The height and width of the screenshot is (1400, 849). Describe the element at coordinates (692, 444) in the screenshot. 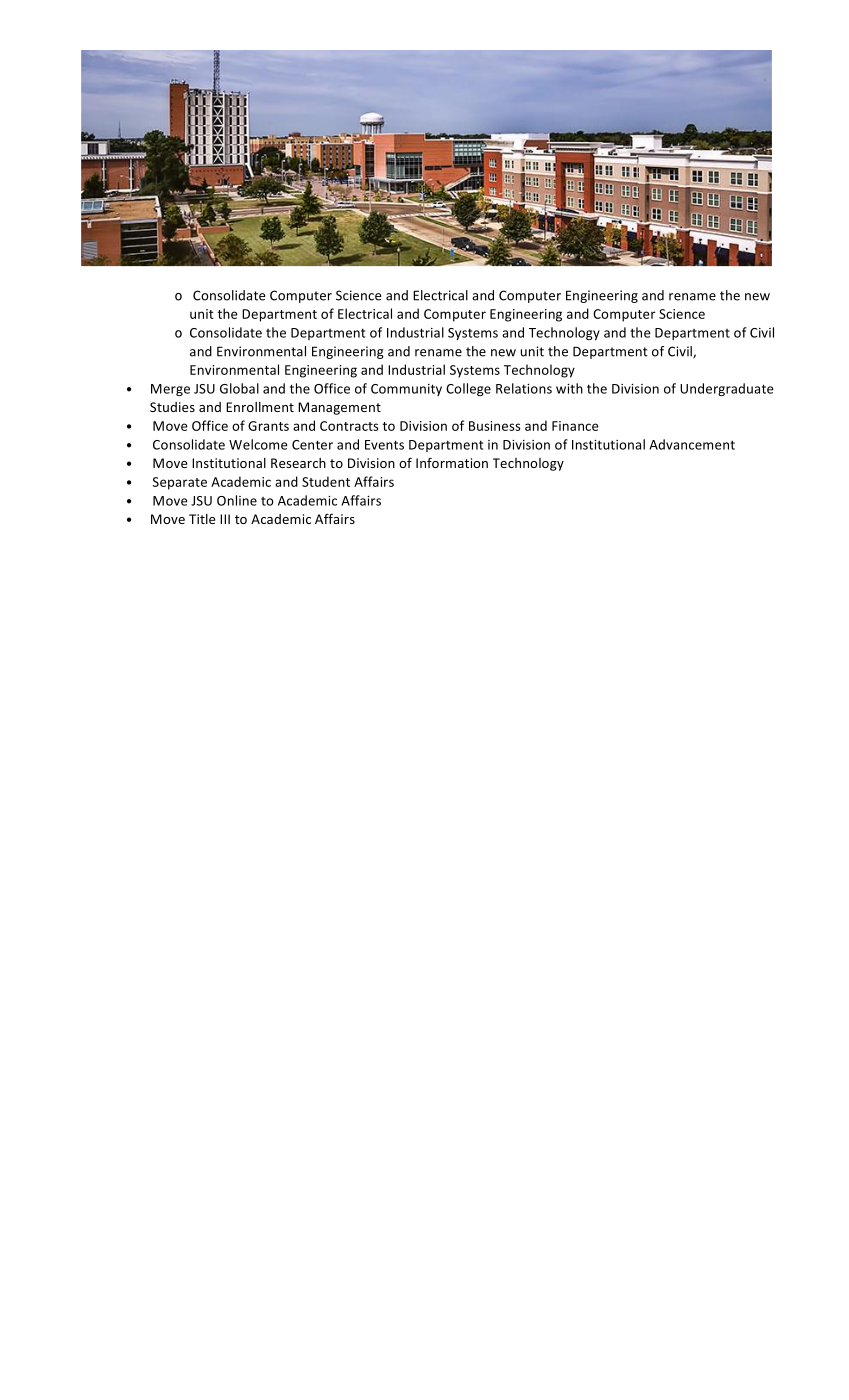

I see `Advancement` at that location.
